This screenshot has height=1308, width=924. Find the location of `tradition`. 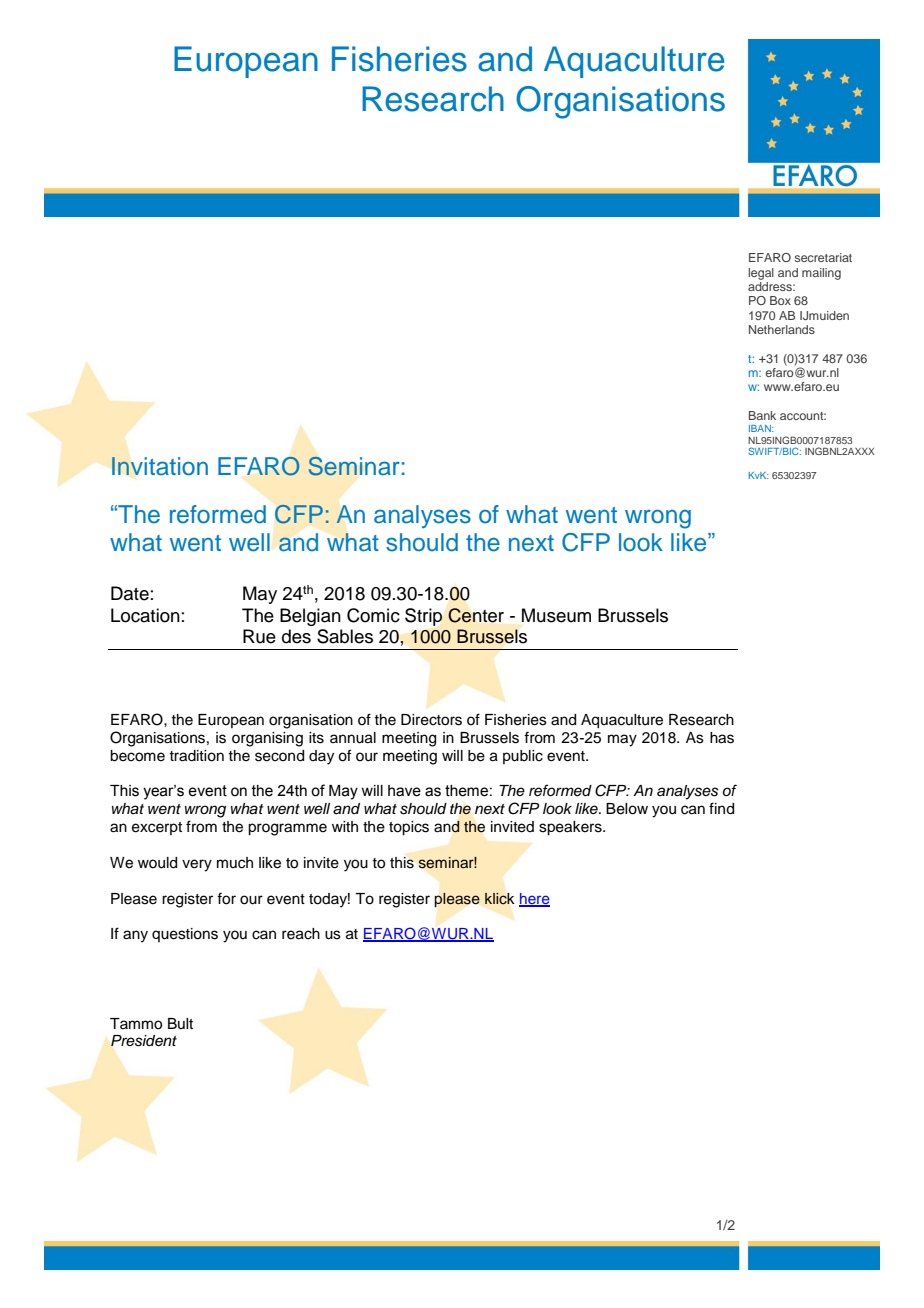

tradition is located at coordinates (196, 756).
